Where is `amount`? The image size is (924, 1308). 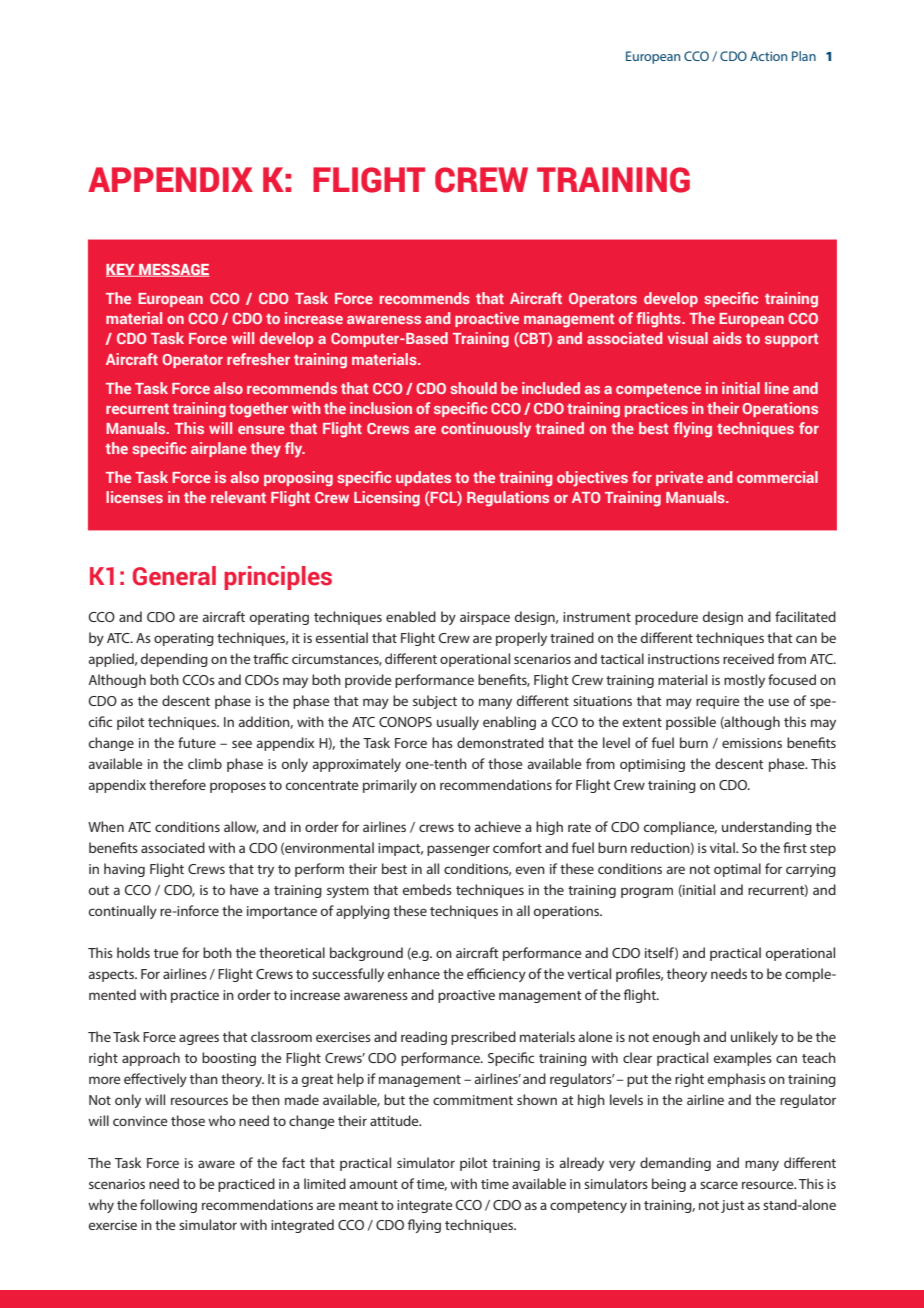
amount is located at coordinates (374, 1184).
